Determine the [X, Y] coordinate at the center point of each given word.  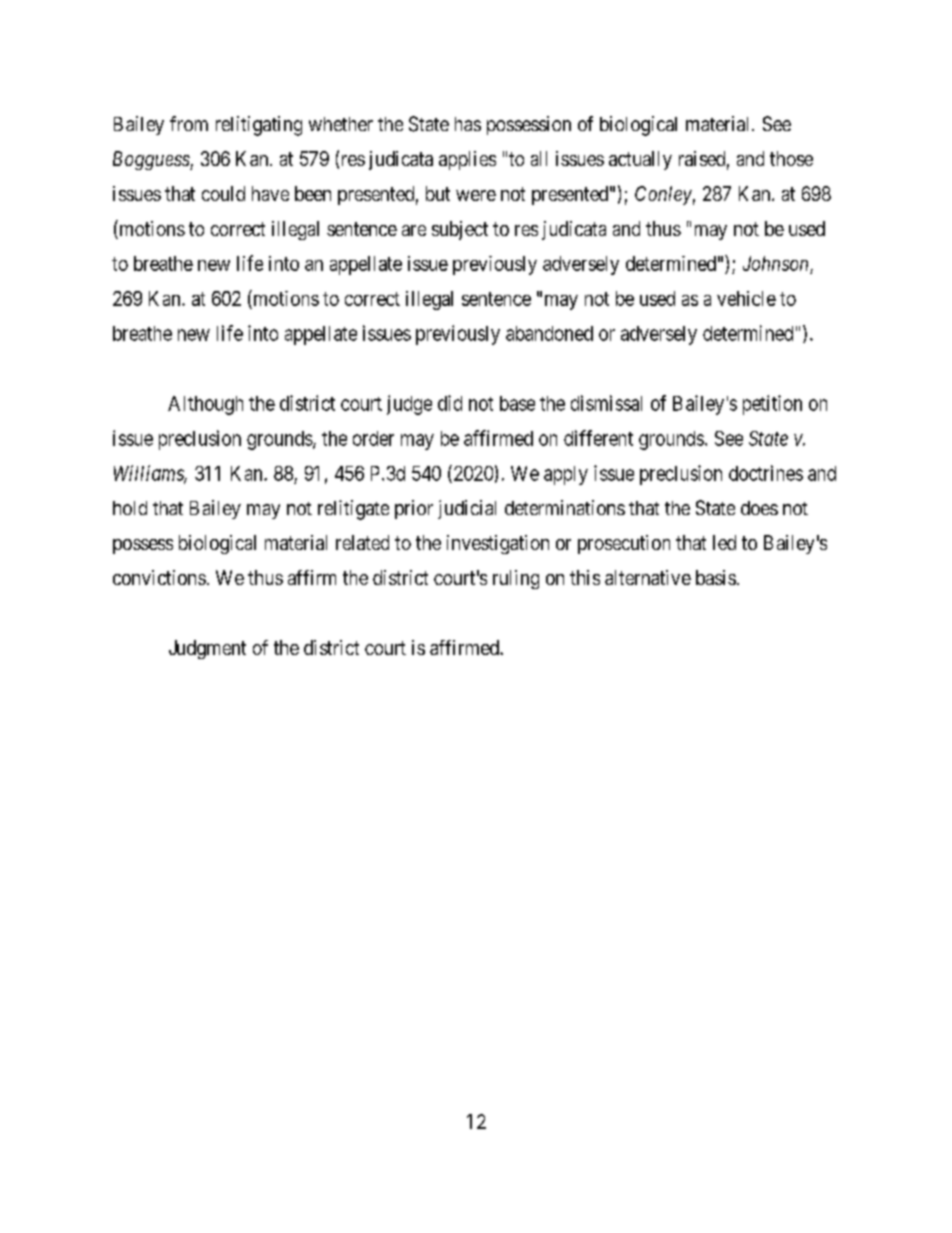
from [189, 123]
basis [716, 577]
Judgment [207, 649]
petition [772, 405]
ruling [516, 579]
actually [640, 160]
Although [205, 405]
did [450, 403]
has [468, 124]
